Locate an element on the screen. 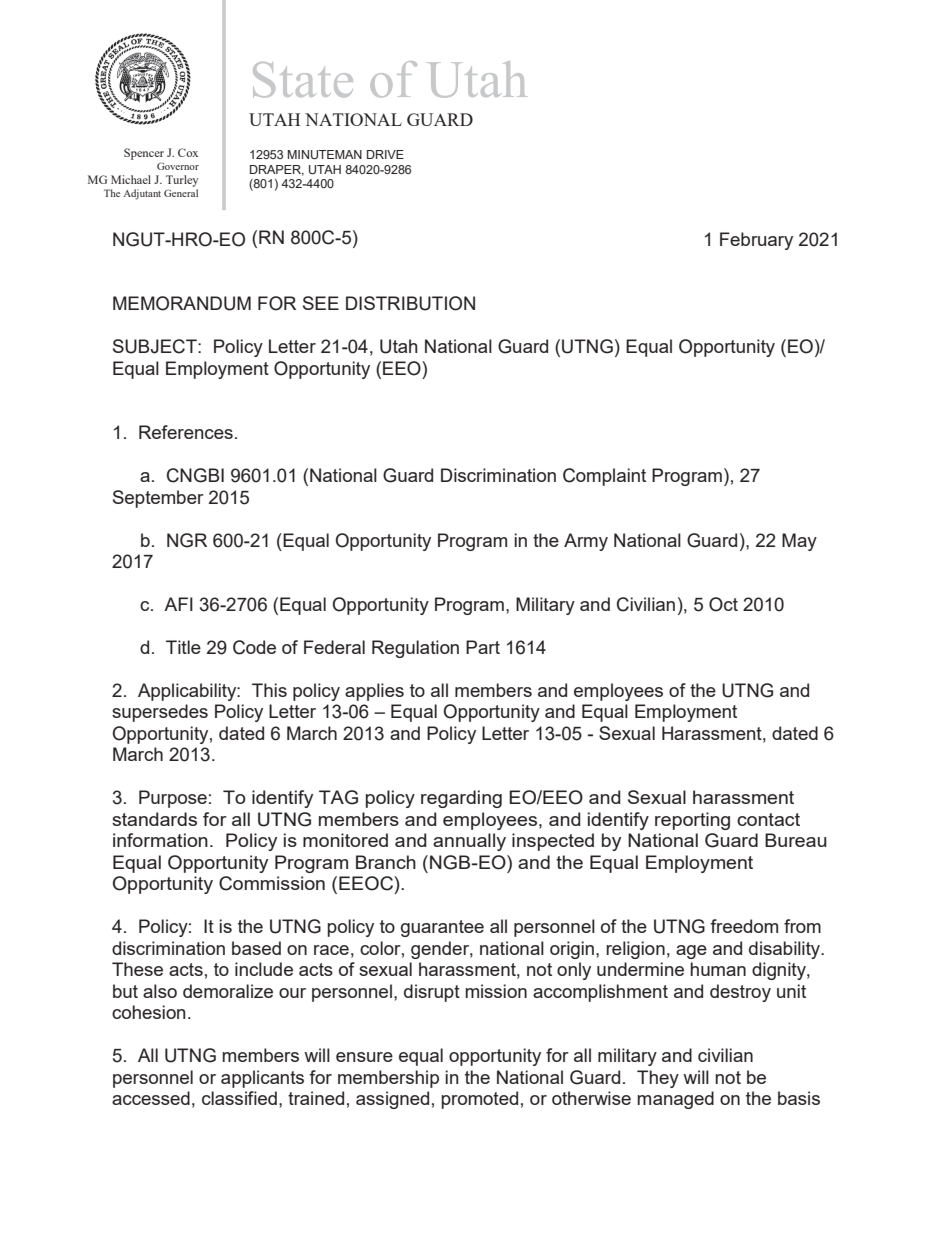 The height and width of the screenshot is (1233, 952). February is located at coordinates (756, 241).
